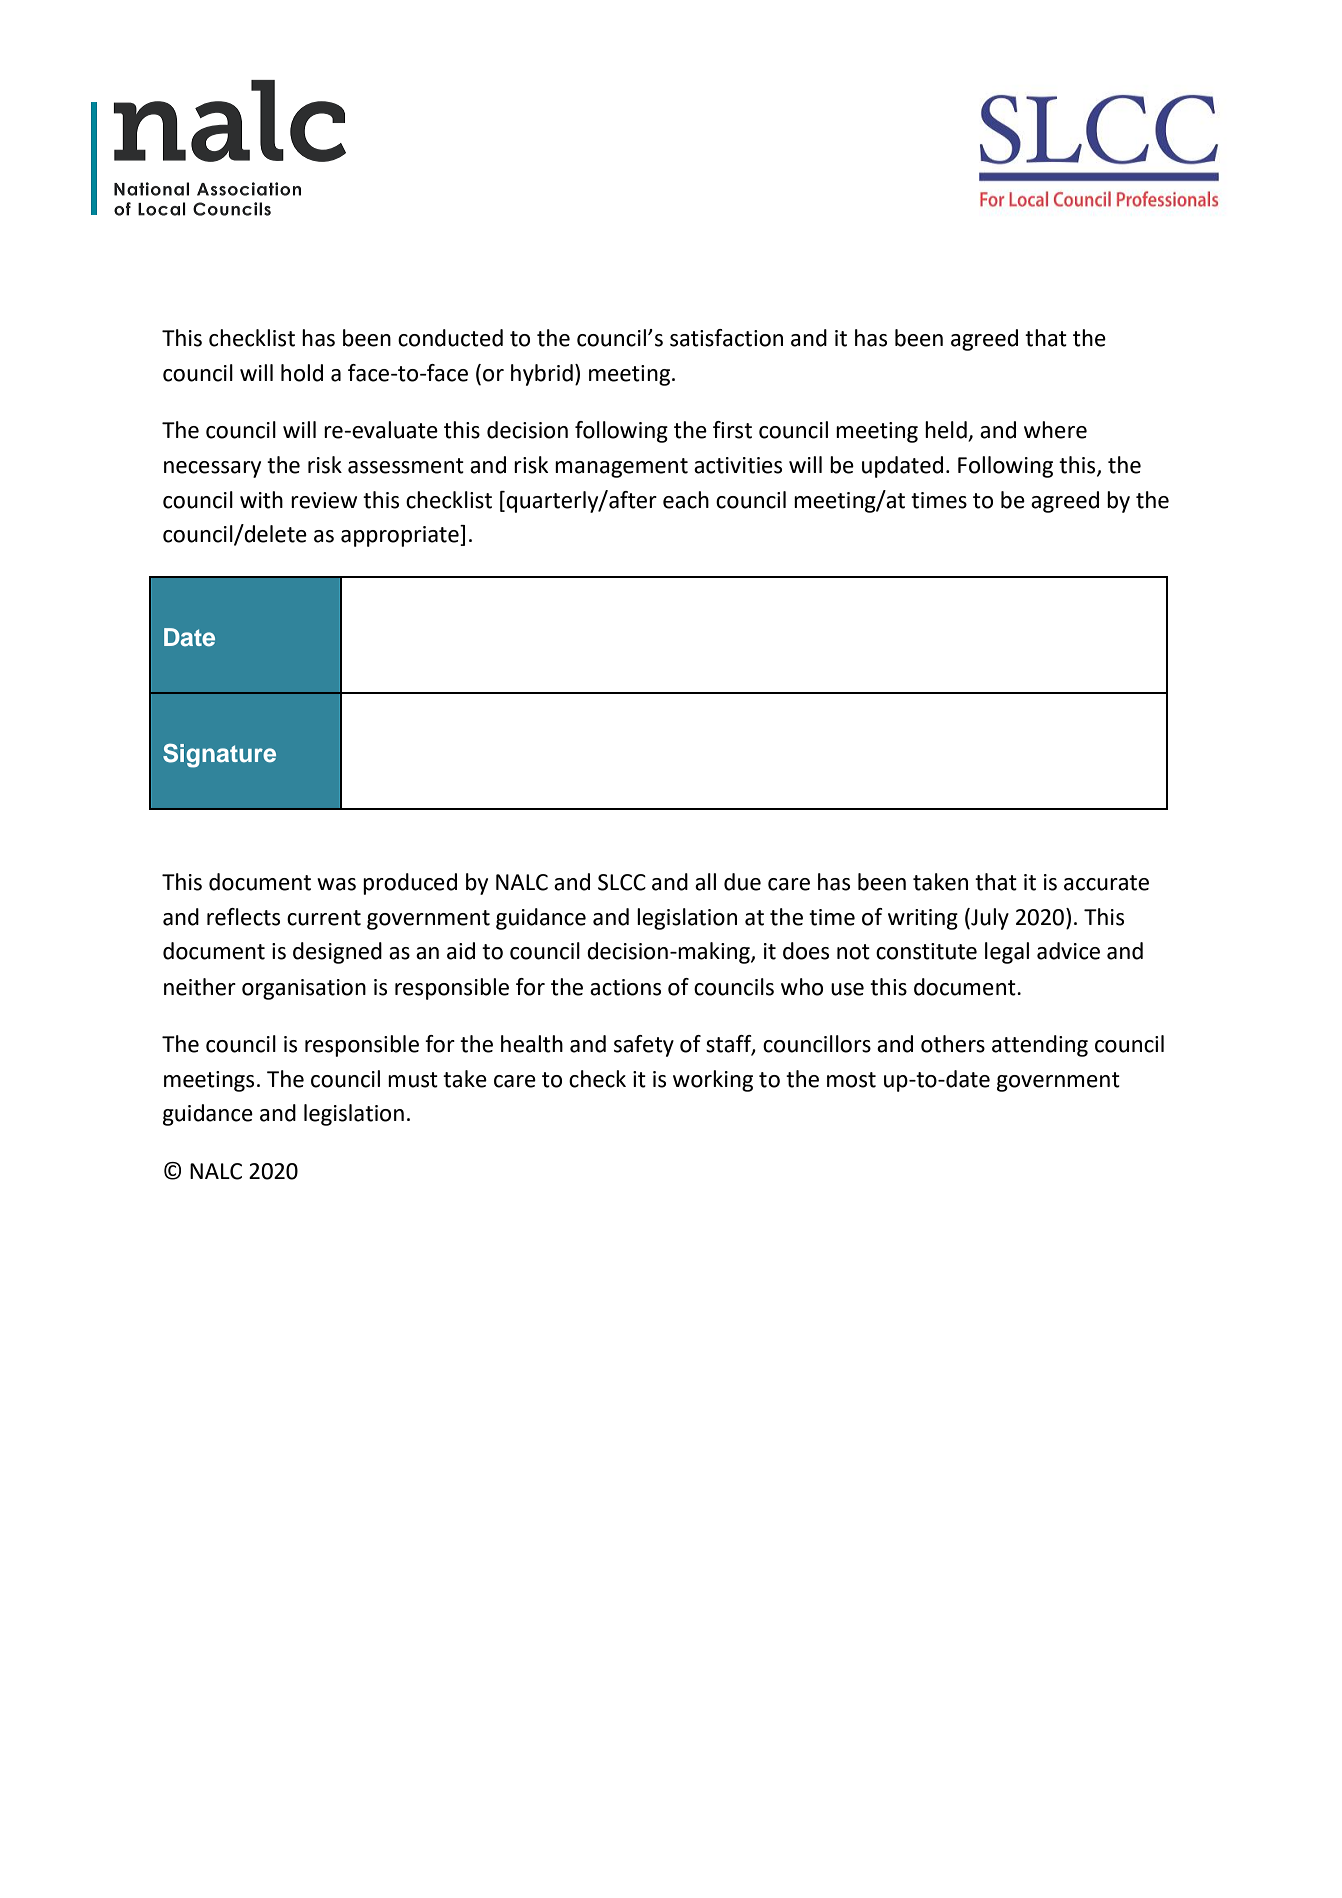 Image resolution: width=1342 pixels, height=1898 pixels. I want to click on accurate, so click(1106, 883).
